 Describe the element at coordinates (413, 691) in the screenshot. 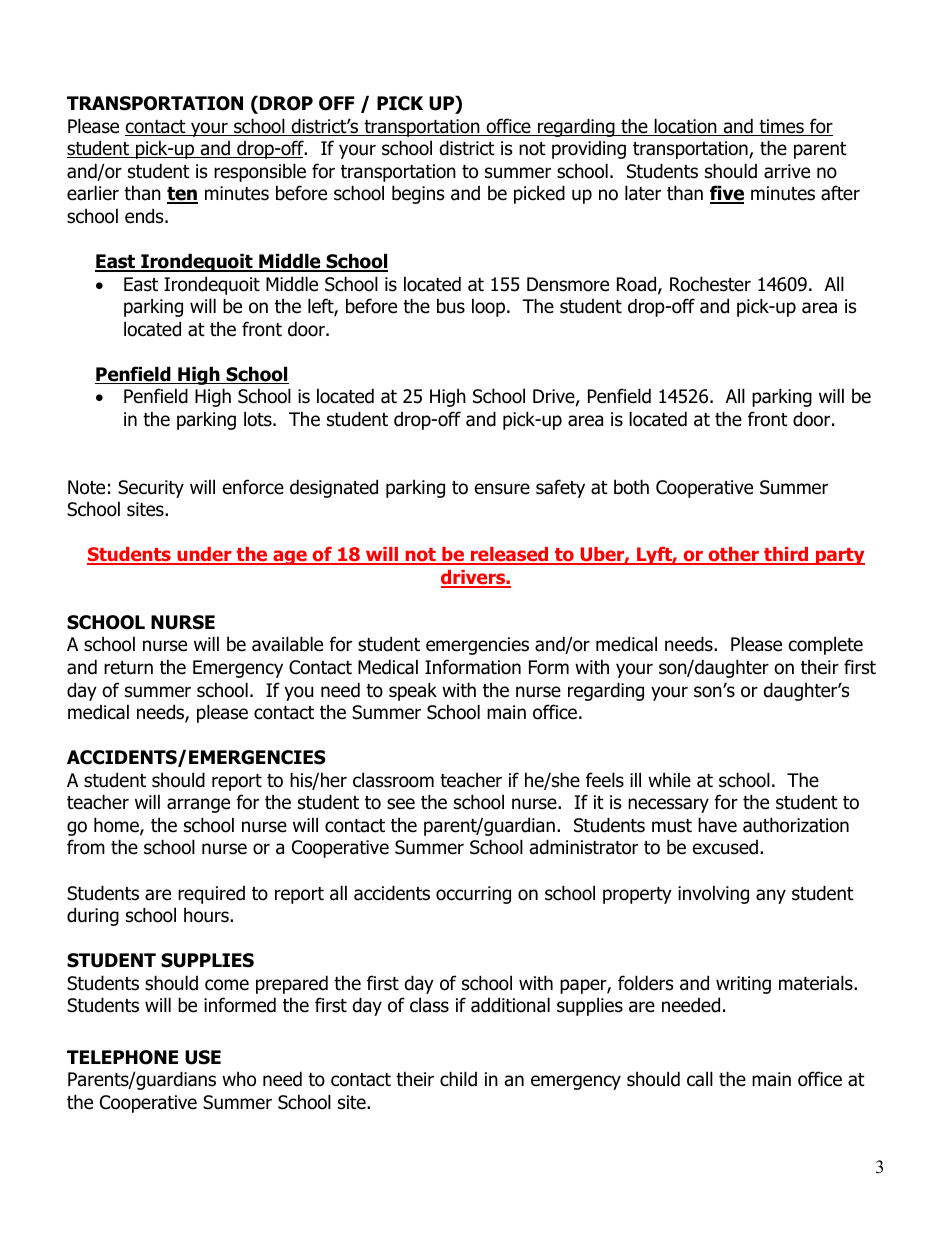

I see `speak` at that location.
